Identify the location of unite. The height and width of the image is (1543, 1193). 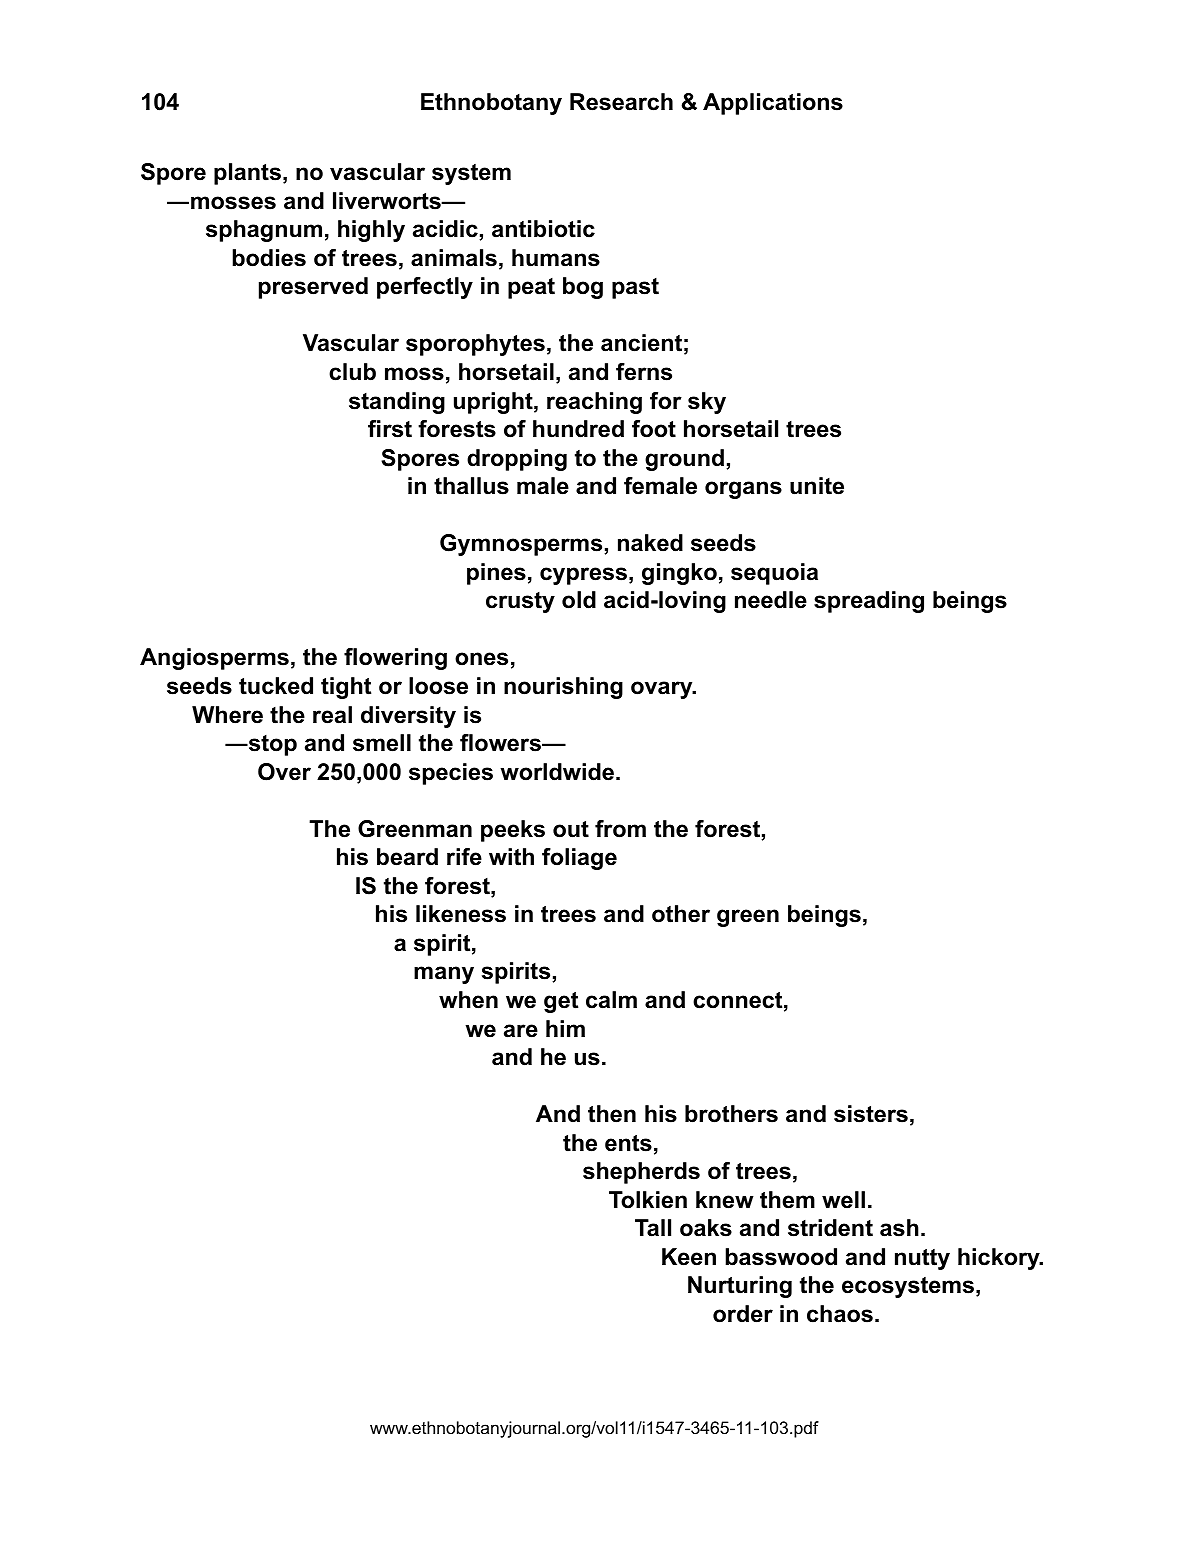
(817, 486).
